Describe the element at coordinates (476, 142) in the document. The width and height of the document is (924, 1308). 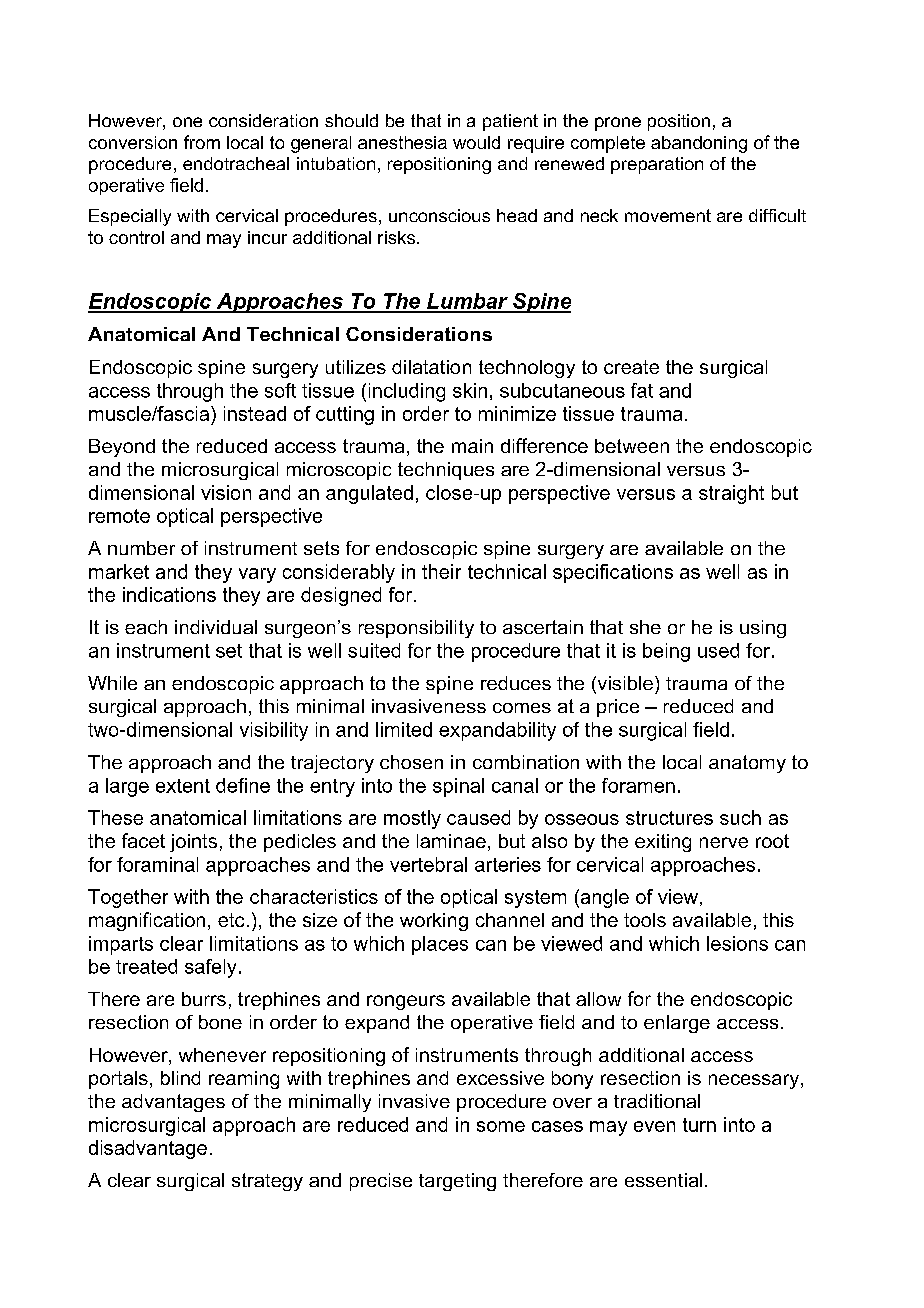
I see `would` at that location.
